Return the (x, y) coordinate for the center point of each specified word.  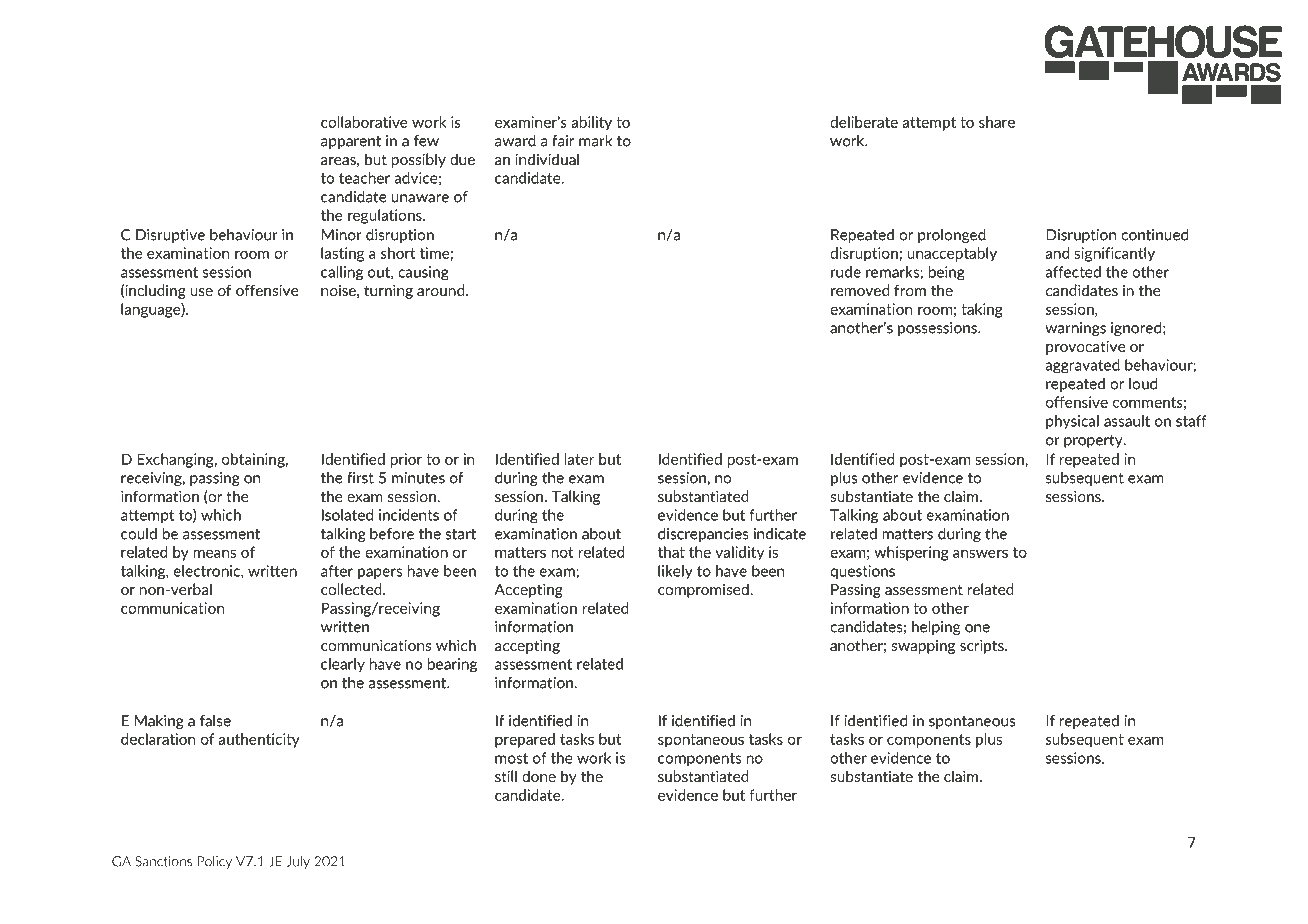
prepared (525, 740)
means (214, 553)
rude (846, 272)
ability (591, 123)
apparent (351, 142)
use (201, 292)
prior (406, 460)
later (580, 459)
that (671, 552)
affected (1073, 272)
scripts (983, 646)
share (997, 122)
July (298, 862)
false (215, 721)
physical (1072, 422)
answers (980, 553)
